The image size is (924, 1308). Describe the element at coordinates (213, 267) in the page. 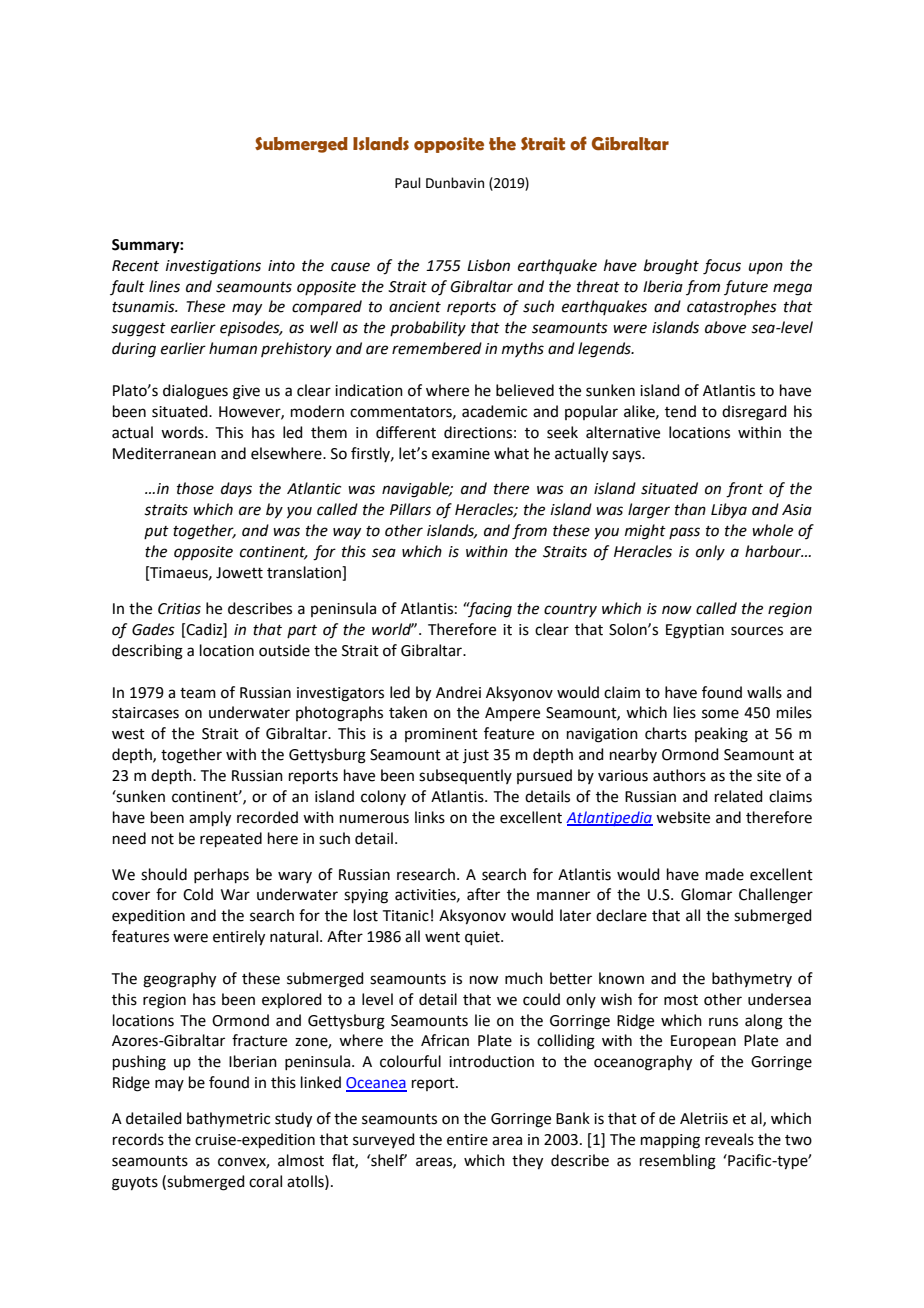

I see `investigations` at that location.
